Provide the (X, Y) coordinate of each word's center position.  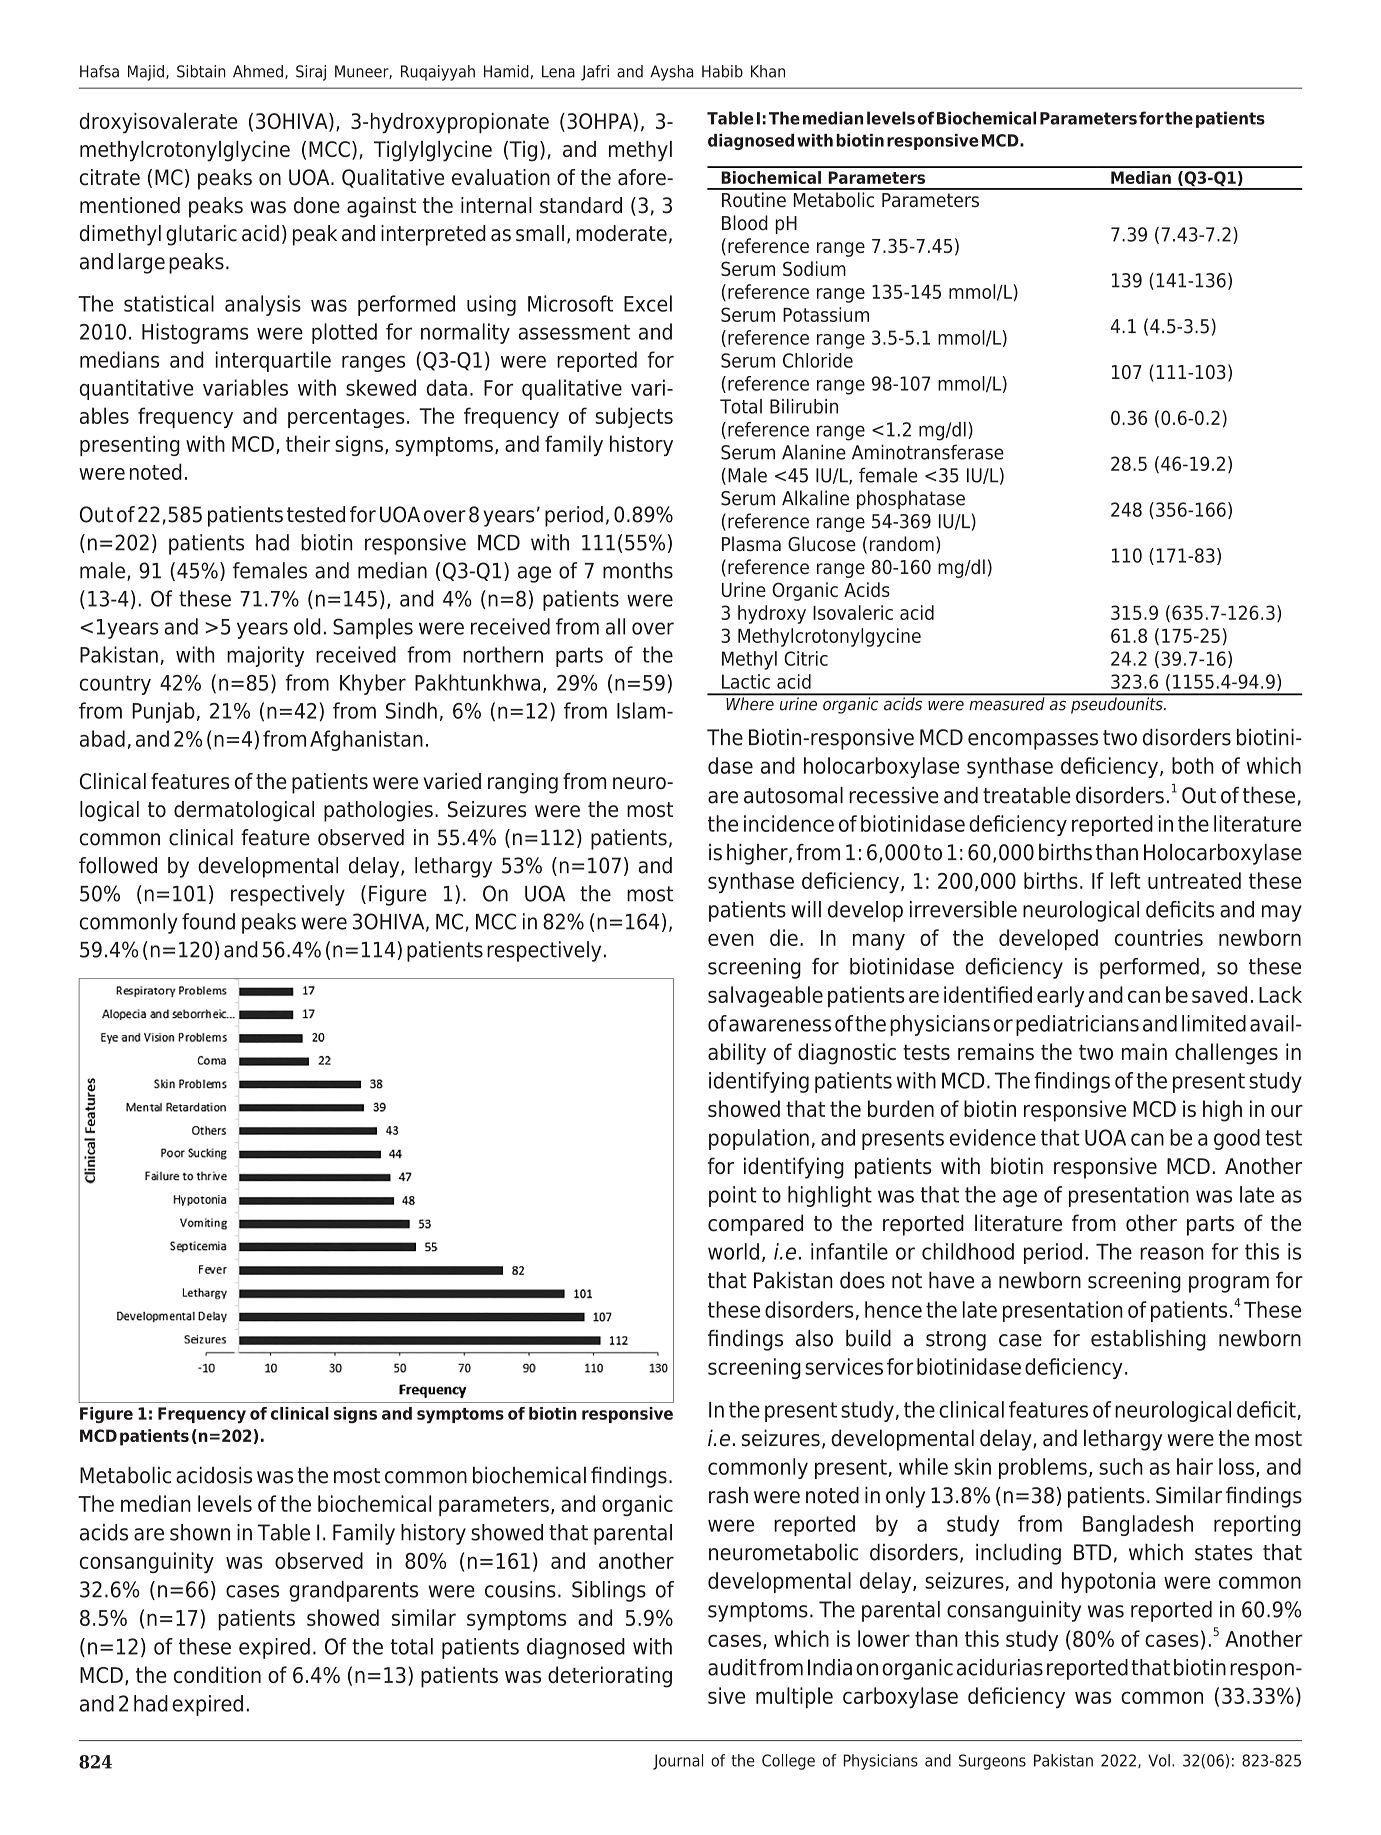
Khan (768, 71)
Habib (722, 71)
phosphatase (911, 499)
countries (1159, 937)
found (208, 921)
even (731, 939)
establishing (1148, 1340)
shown (200, 1532)
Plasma (751, 544)
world (733, 1251)
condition (217, 1674)
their (308, 443)
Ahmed (258, 71)
